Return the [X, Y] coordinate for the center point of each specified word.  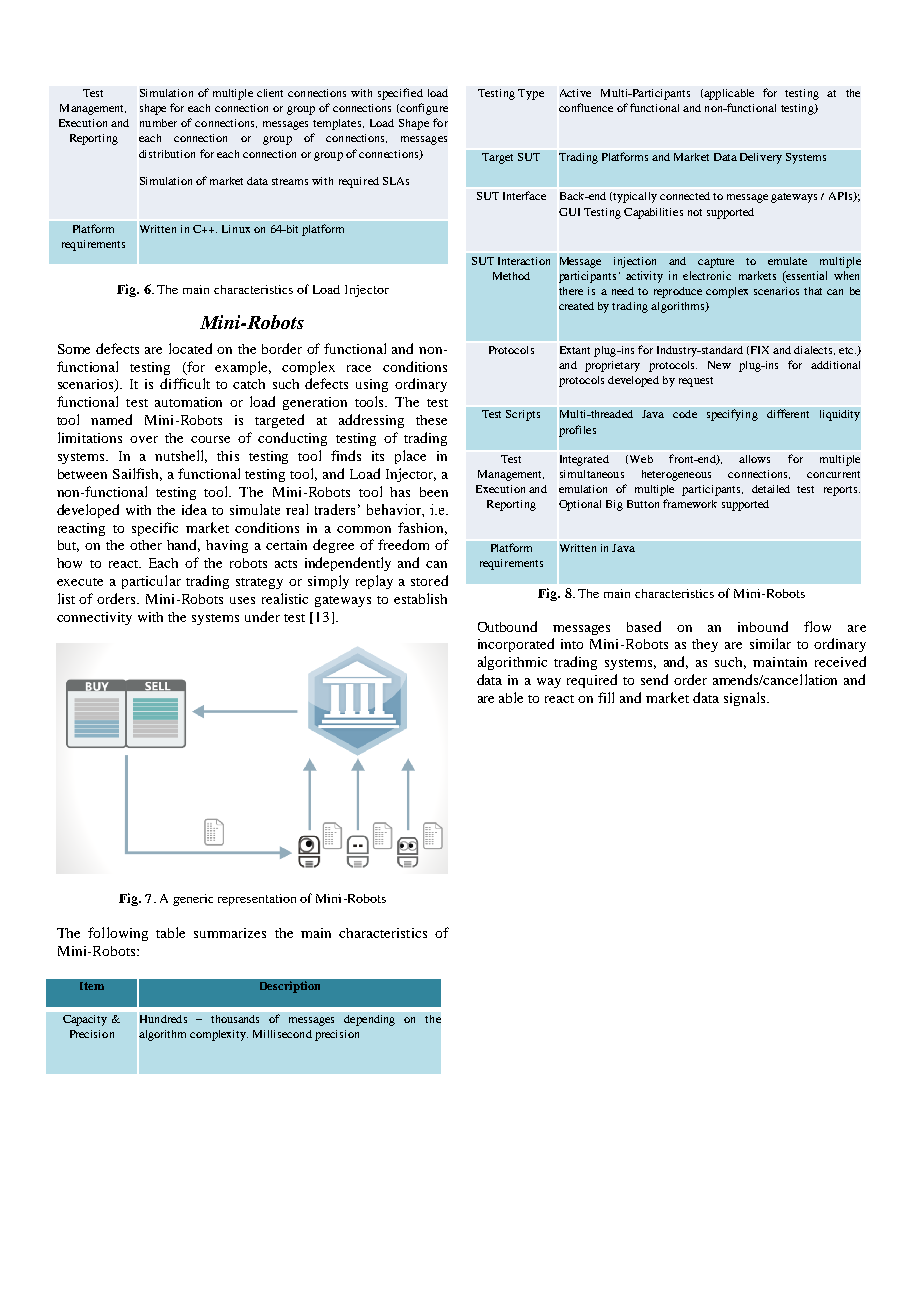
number [158, 123]
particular [151, 582]
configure [423, 109]
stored [429, 580]
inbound [763, 626]
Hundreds [163, 1019]
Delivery [761, 158]
